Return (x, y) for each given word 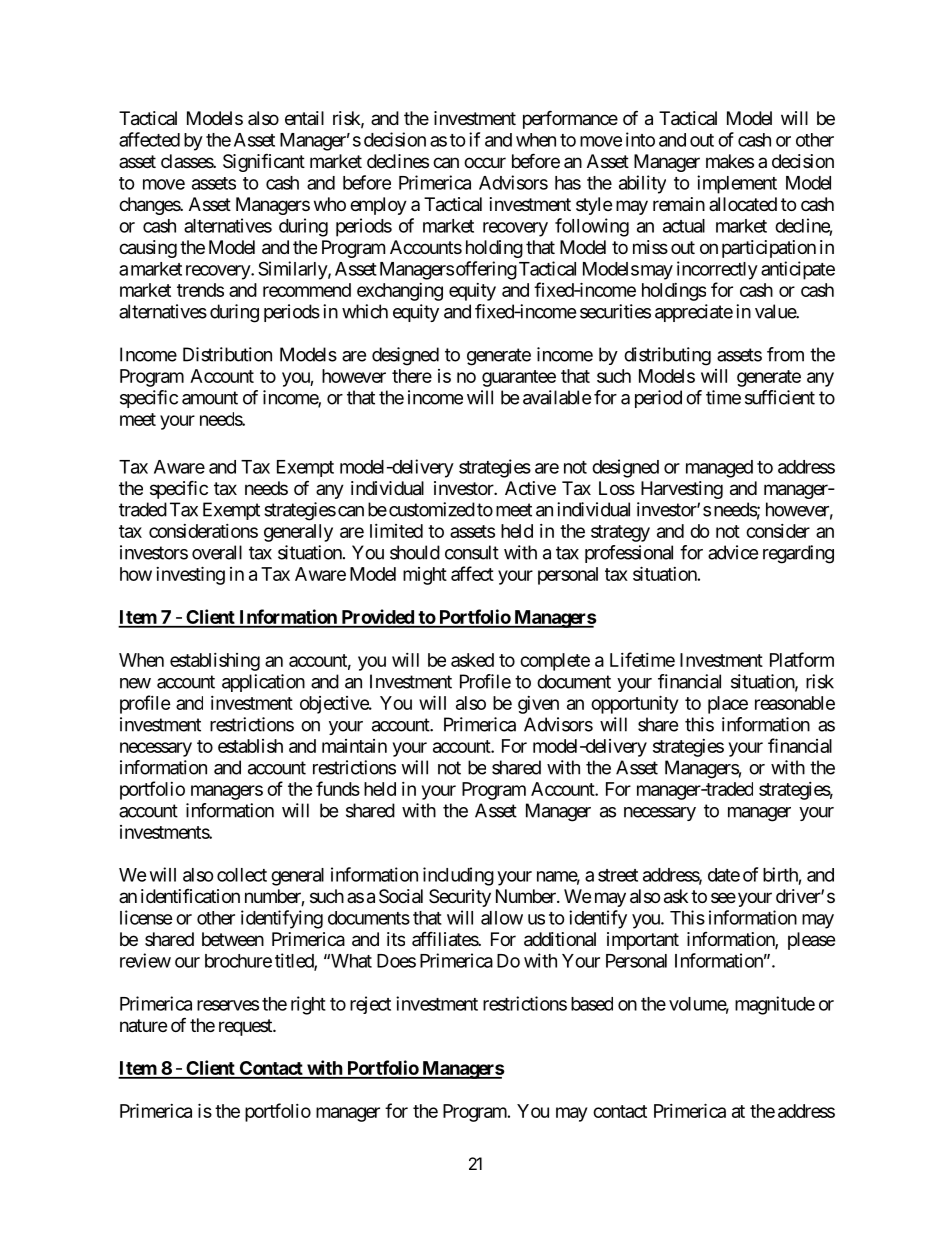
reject (370, 1005)
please (811, 941)
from (785, 354)
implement (737, 184)
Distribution (227, 354)
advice (733, 552)
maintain (354, 746)
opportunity (634, 704)
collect (242, 875)
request (246, 1027)
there (412, 376)
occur (485, 162)
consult (472, 552)
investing (190, 575)
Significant (264, 162)
